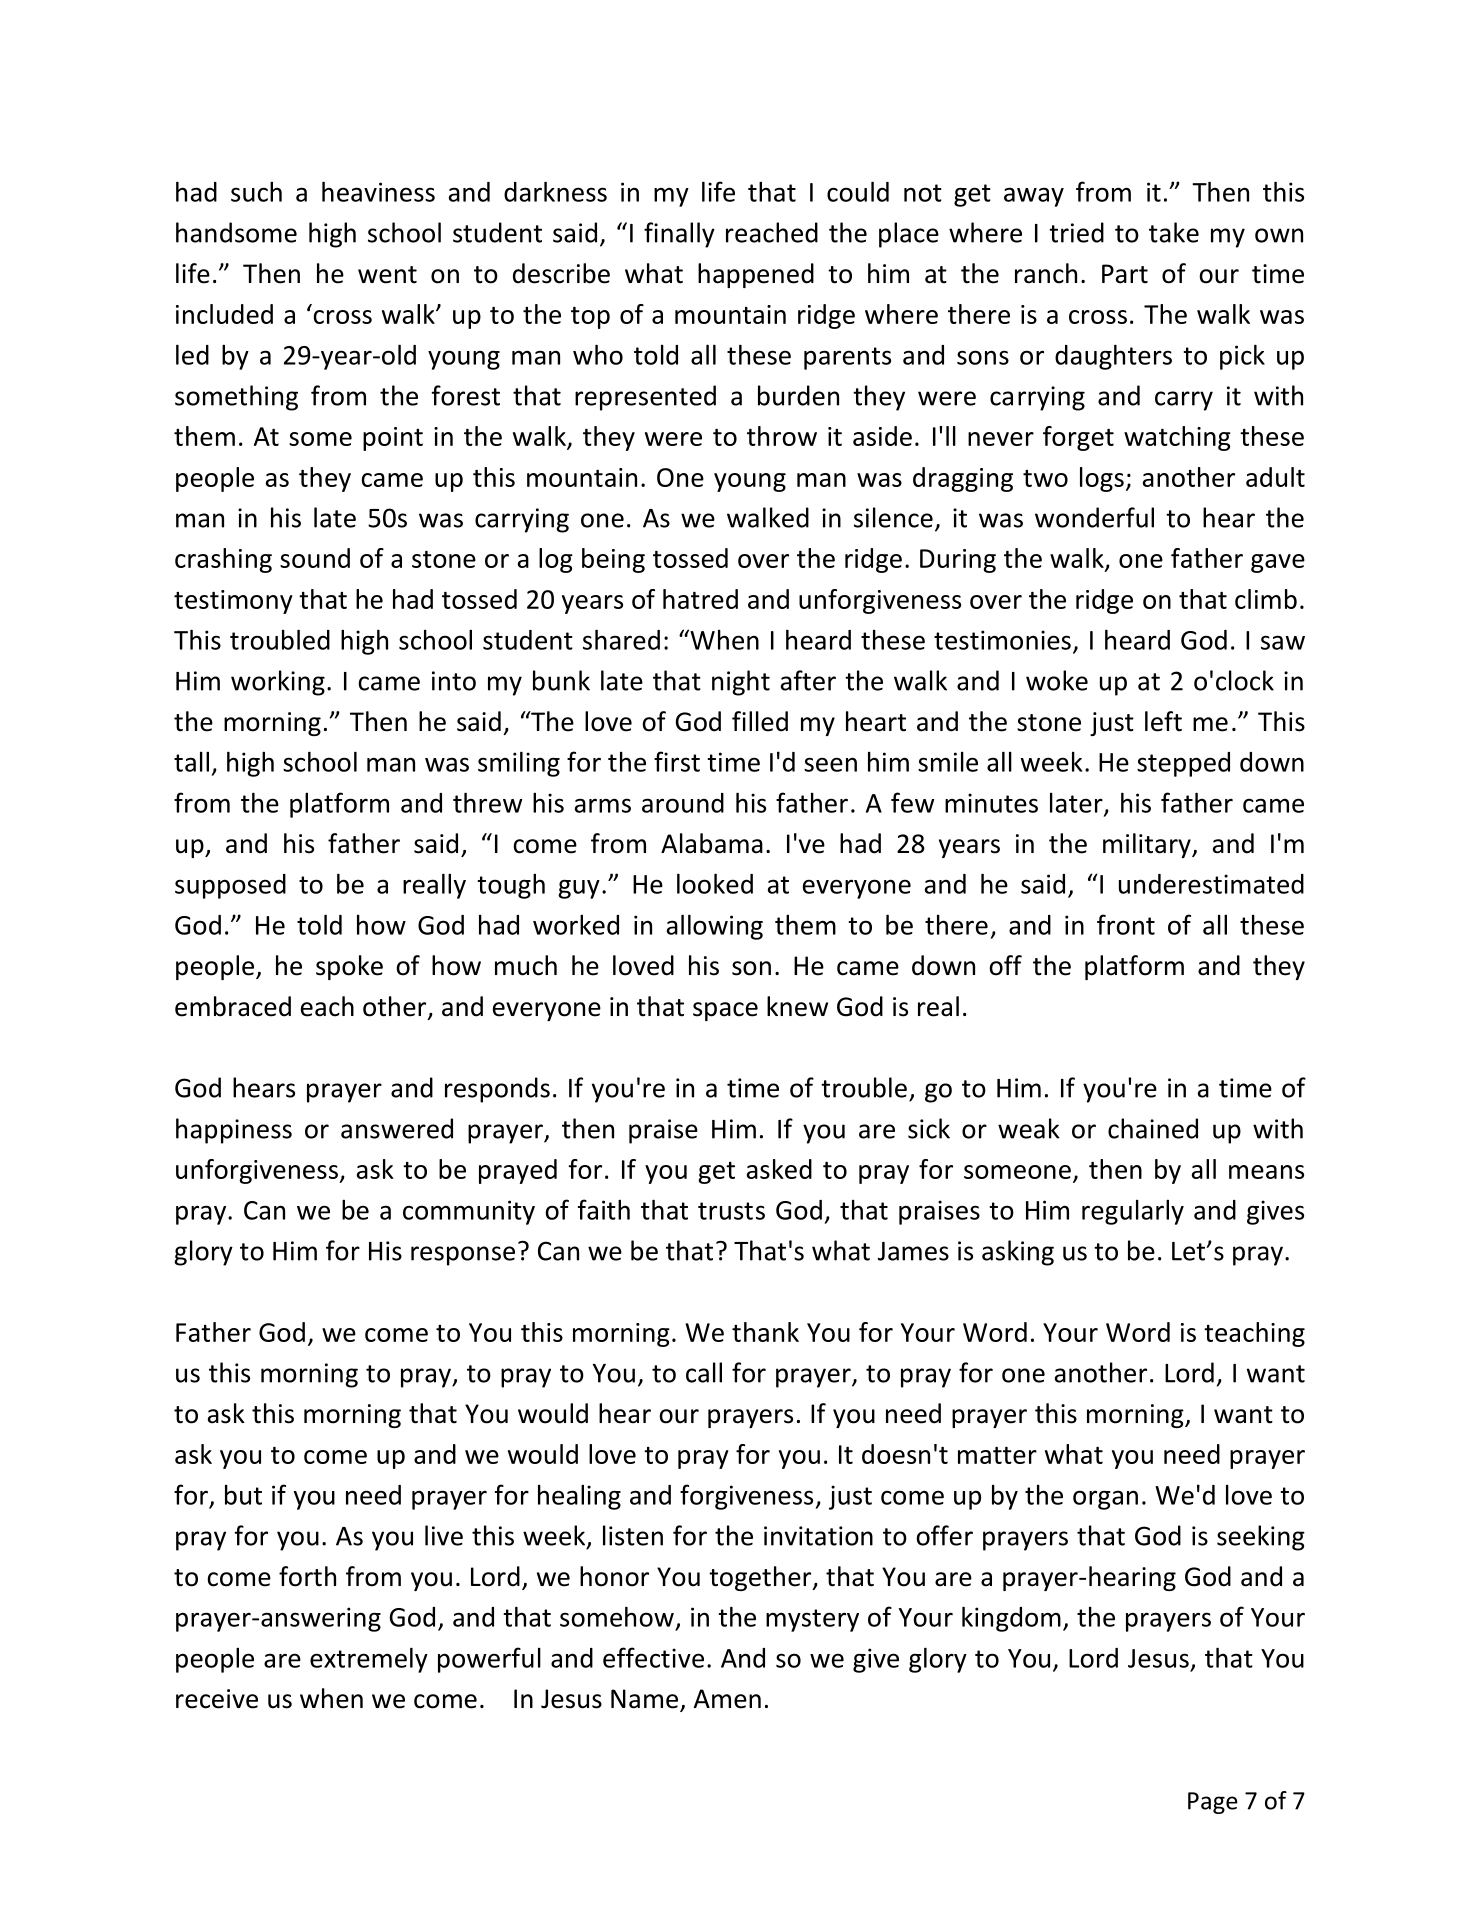  What do you see at coordinates (756, 275) in the screenshot?
I see `happened` at bounding box center [756, 275].
